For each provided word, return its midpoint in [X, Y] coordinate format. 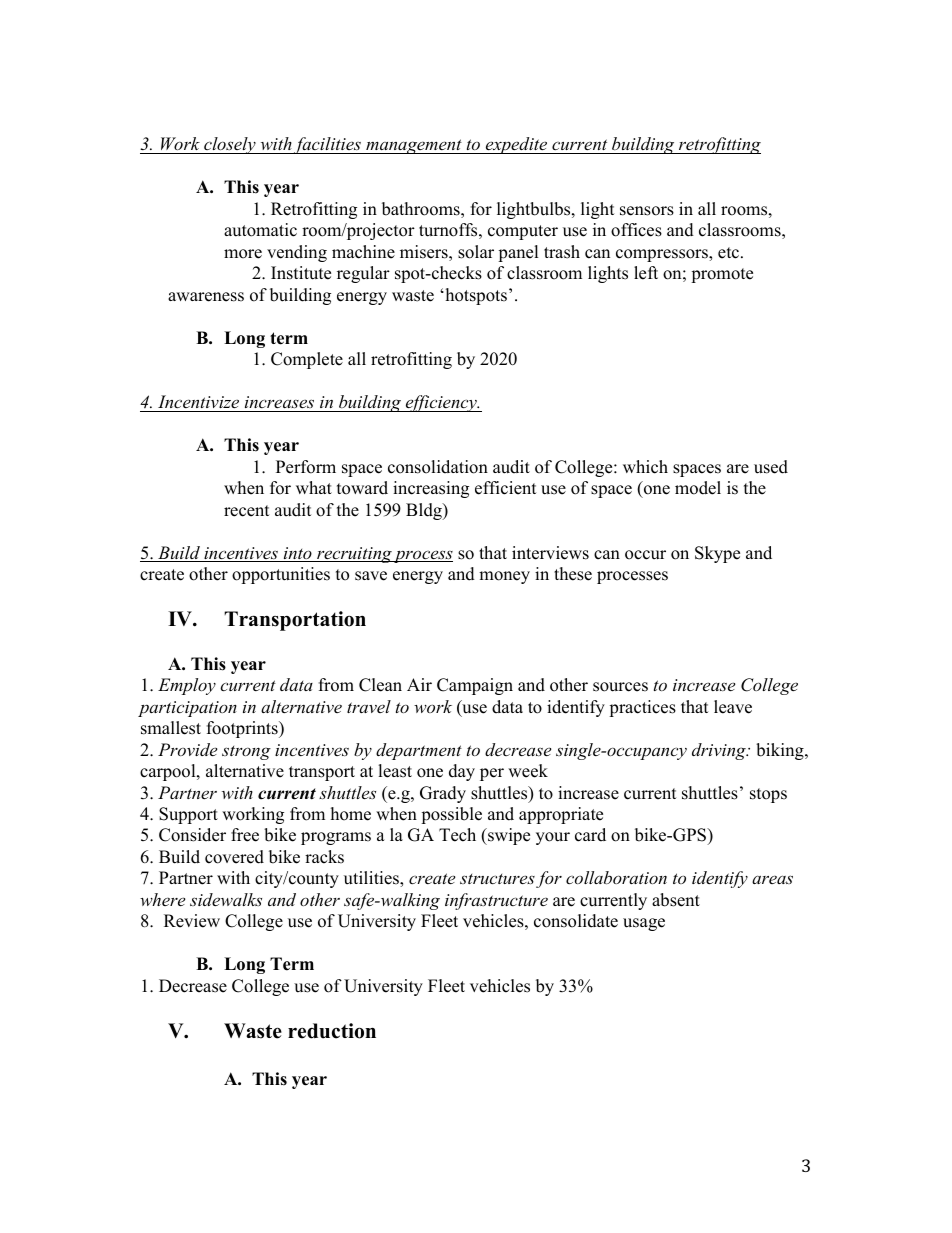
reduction [332, 1031]
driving [720, 751]
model [698, 488]
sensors [647, 211]
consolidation [438, 467]
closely [230, 145]
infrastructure [496, 901]
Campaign [475, 686]
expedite [516, 145]
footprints [243, 729]
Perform [306, 467]
